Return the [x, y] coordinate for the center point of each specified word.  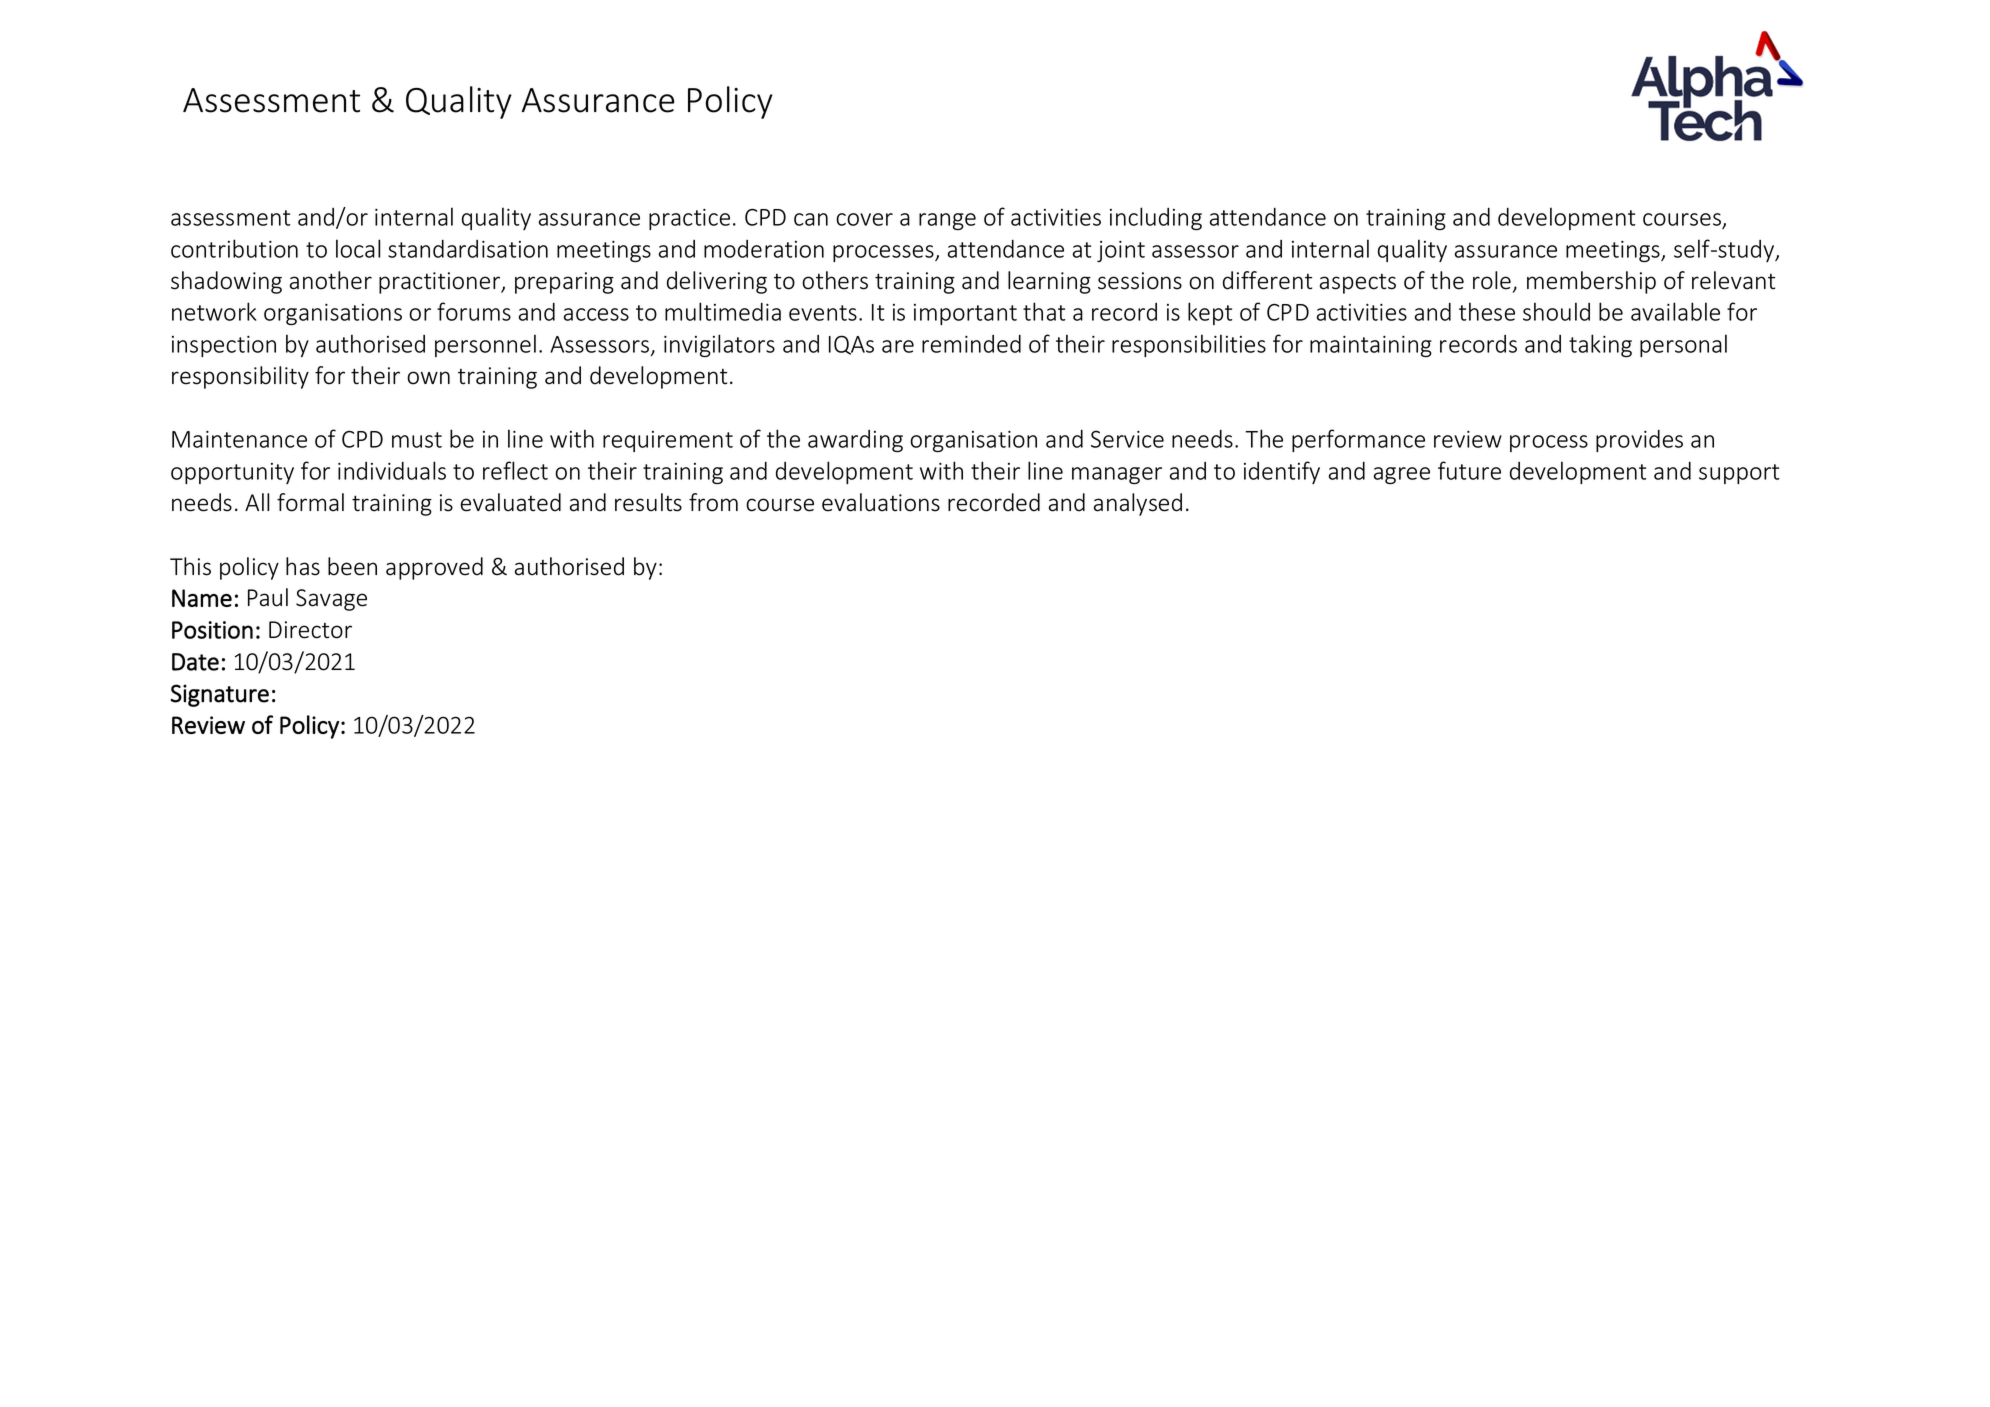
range [947, 221]
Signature [219, 695]
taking [1600, 345]
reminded [971, 343]
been [352, 566]
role [1492, 280]
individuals [392, 470]
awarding [855, 441]
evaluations [881, 502]
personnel [485, 345]
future [1469, 470]
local [358, 248]
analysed [1138, 504]
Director [310, 630]
